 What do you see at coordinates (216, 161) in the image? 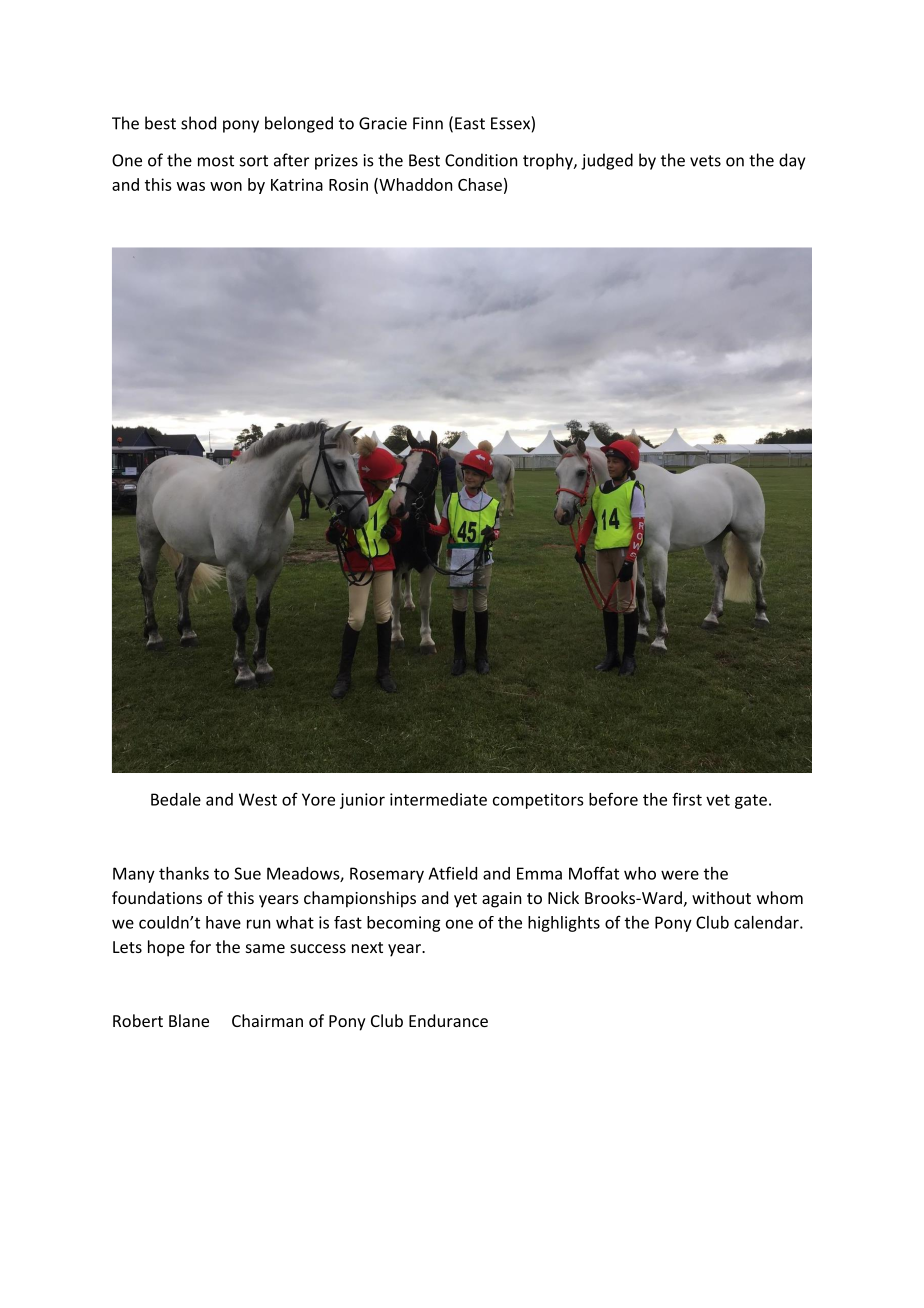
I see `most` at bounding box center [216, 161].
